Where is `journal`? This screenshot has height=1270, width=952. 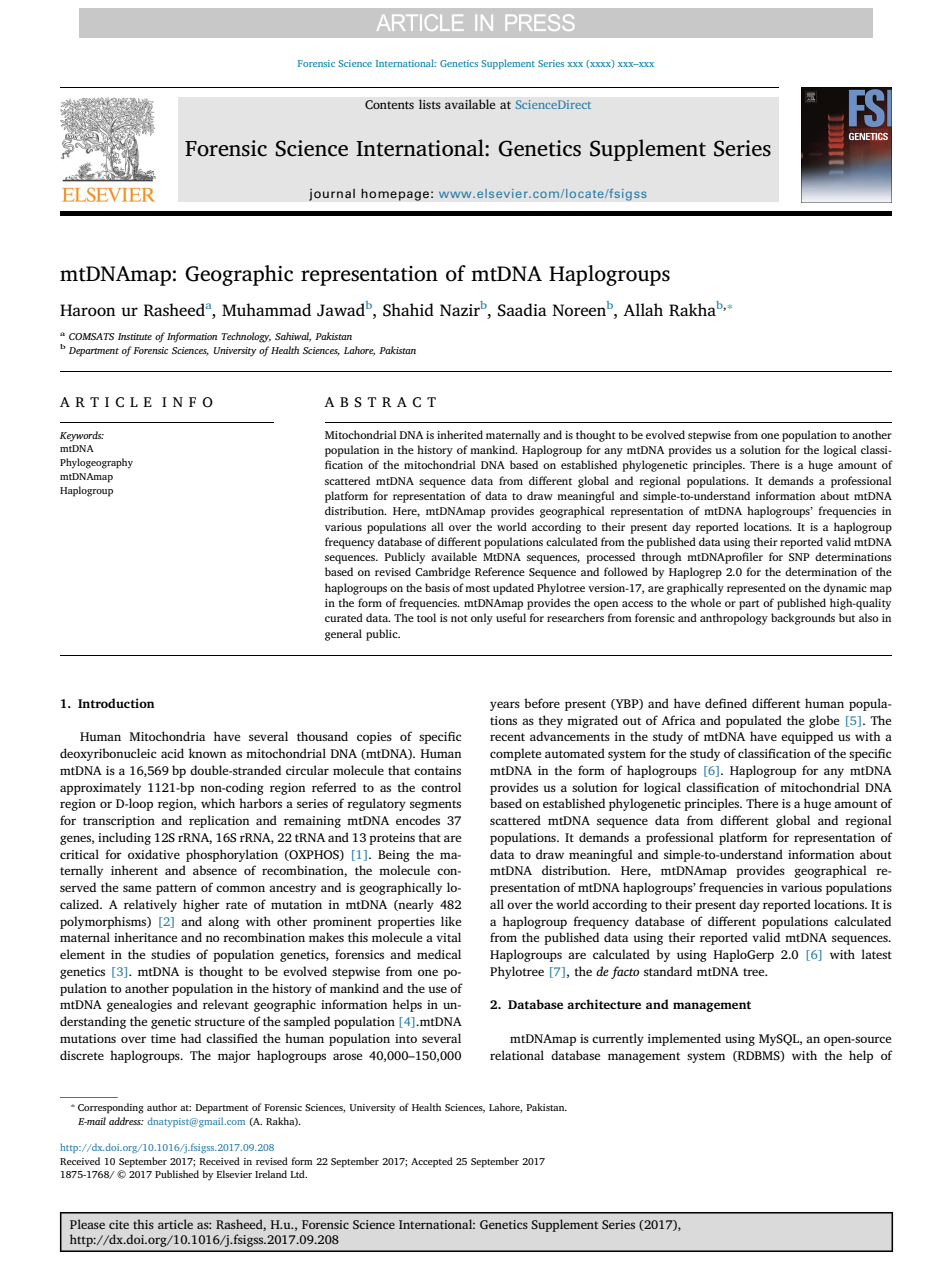 journal is located at coordinates (332, 194).
